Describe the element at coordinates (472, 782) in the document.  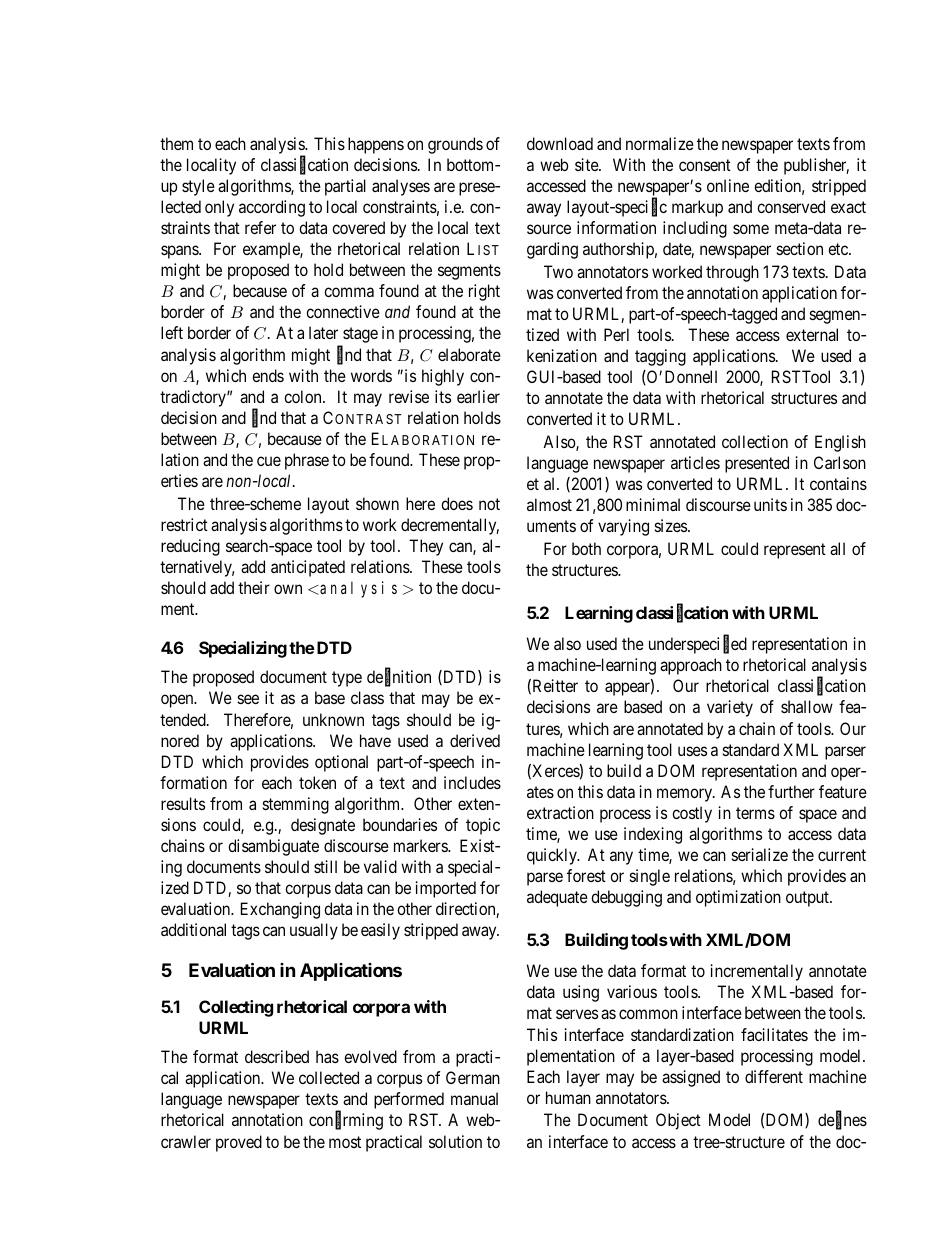
I see `includes` at that location.
